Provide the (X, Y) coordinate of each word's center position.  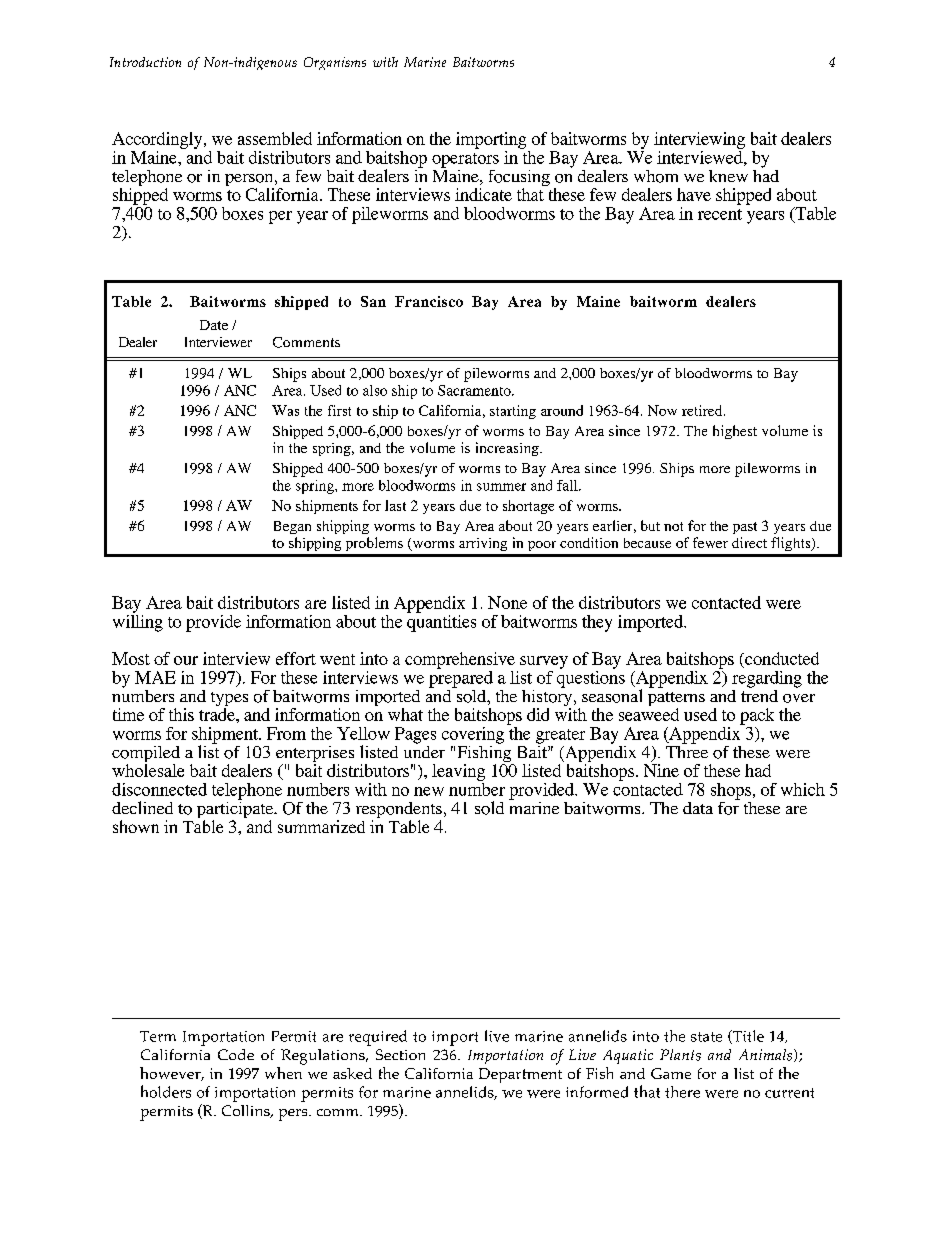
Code (236, 1054)
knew (728, 176)
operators (465, 160)
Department (520, 1075)
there (682, 1092)
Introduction (145, 62)
